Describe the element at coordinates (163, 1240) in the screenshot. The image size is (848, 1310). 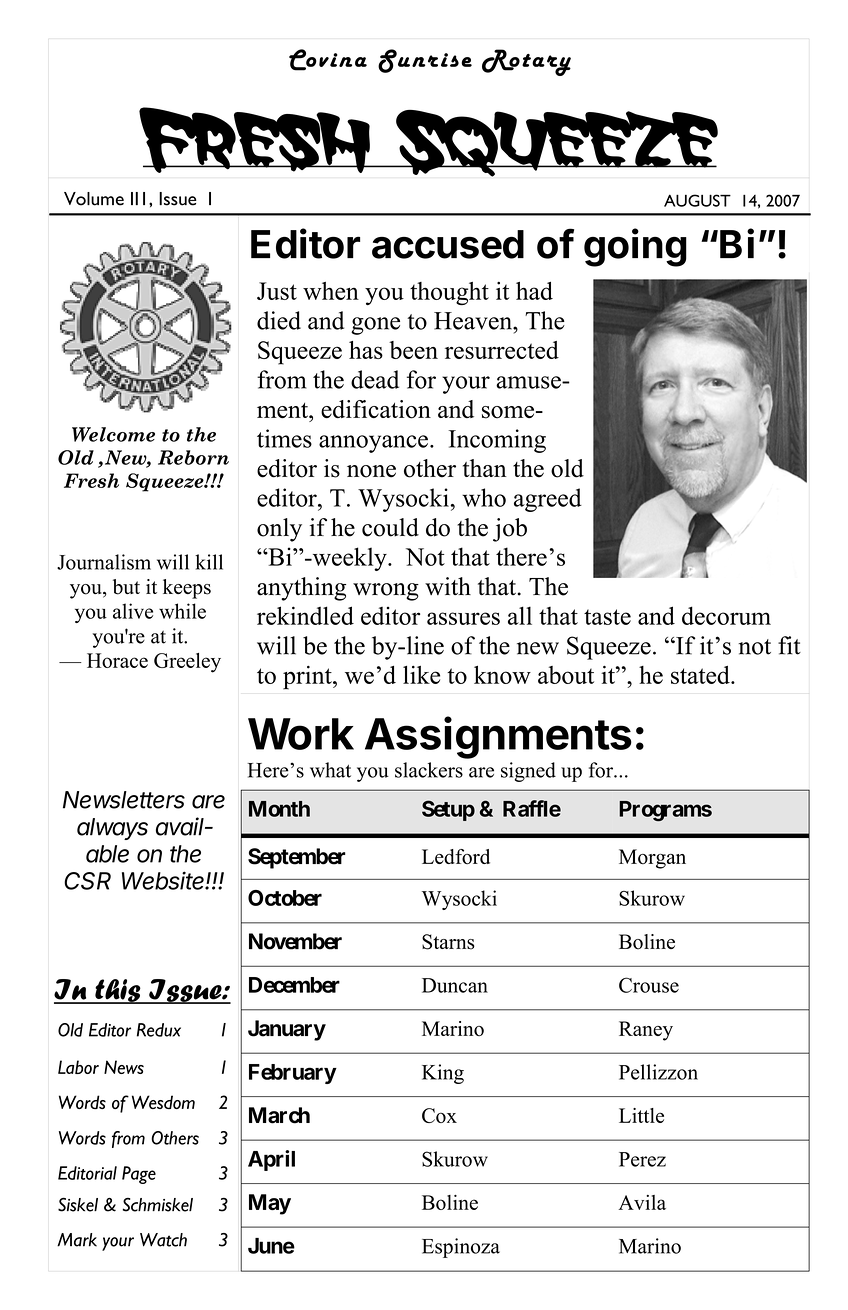
I see `Watch` at that location.
